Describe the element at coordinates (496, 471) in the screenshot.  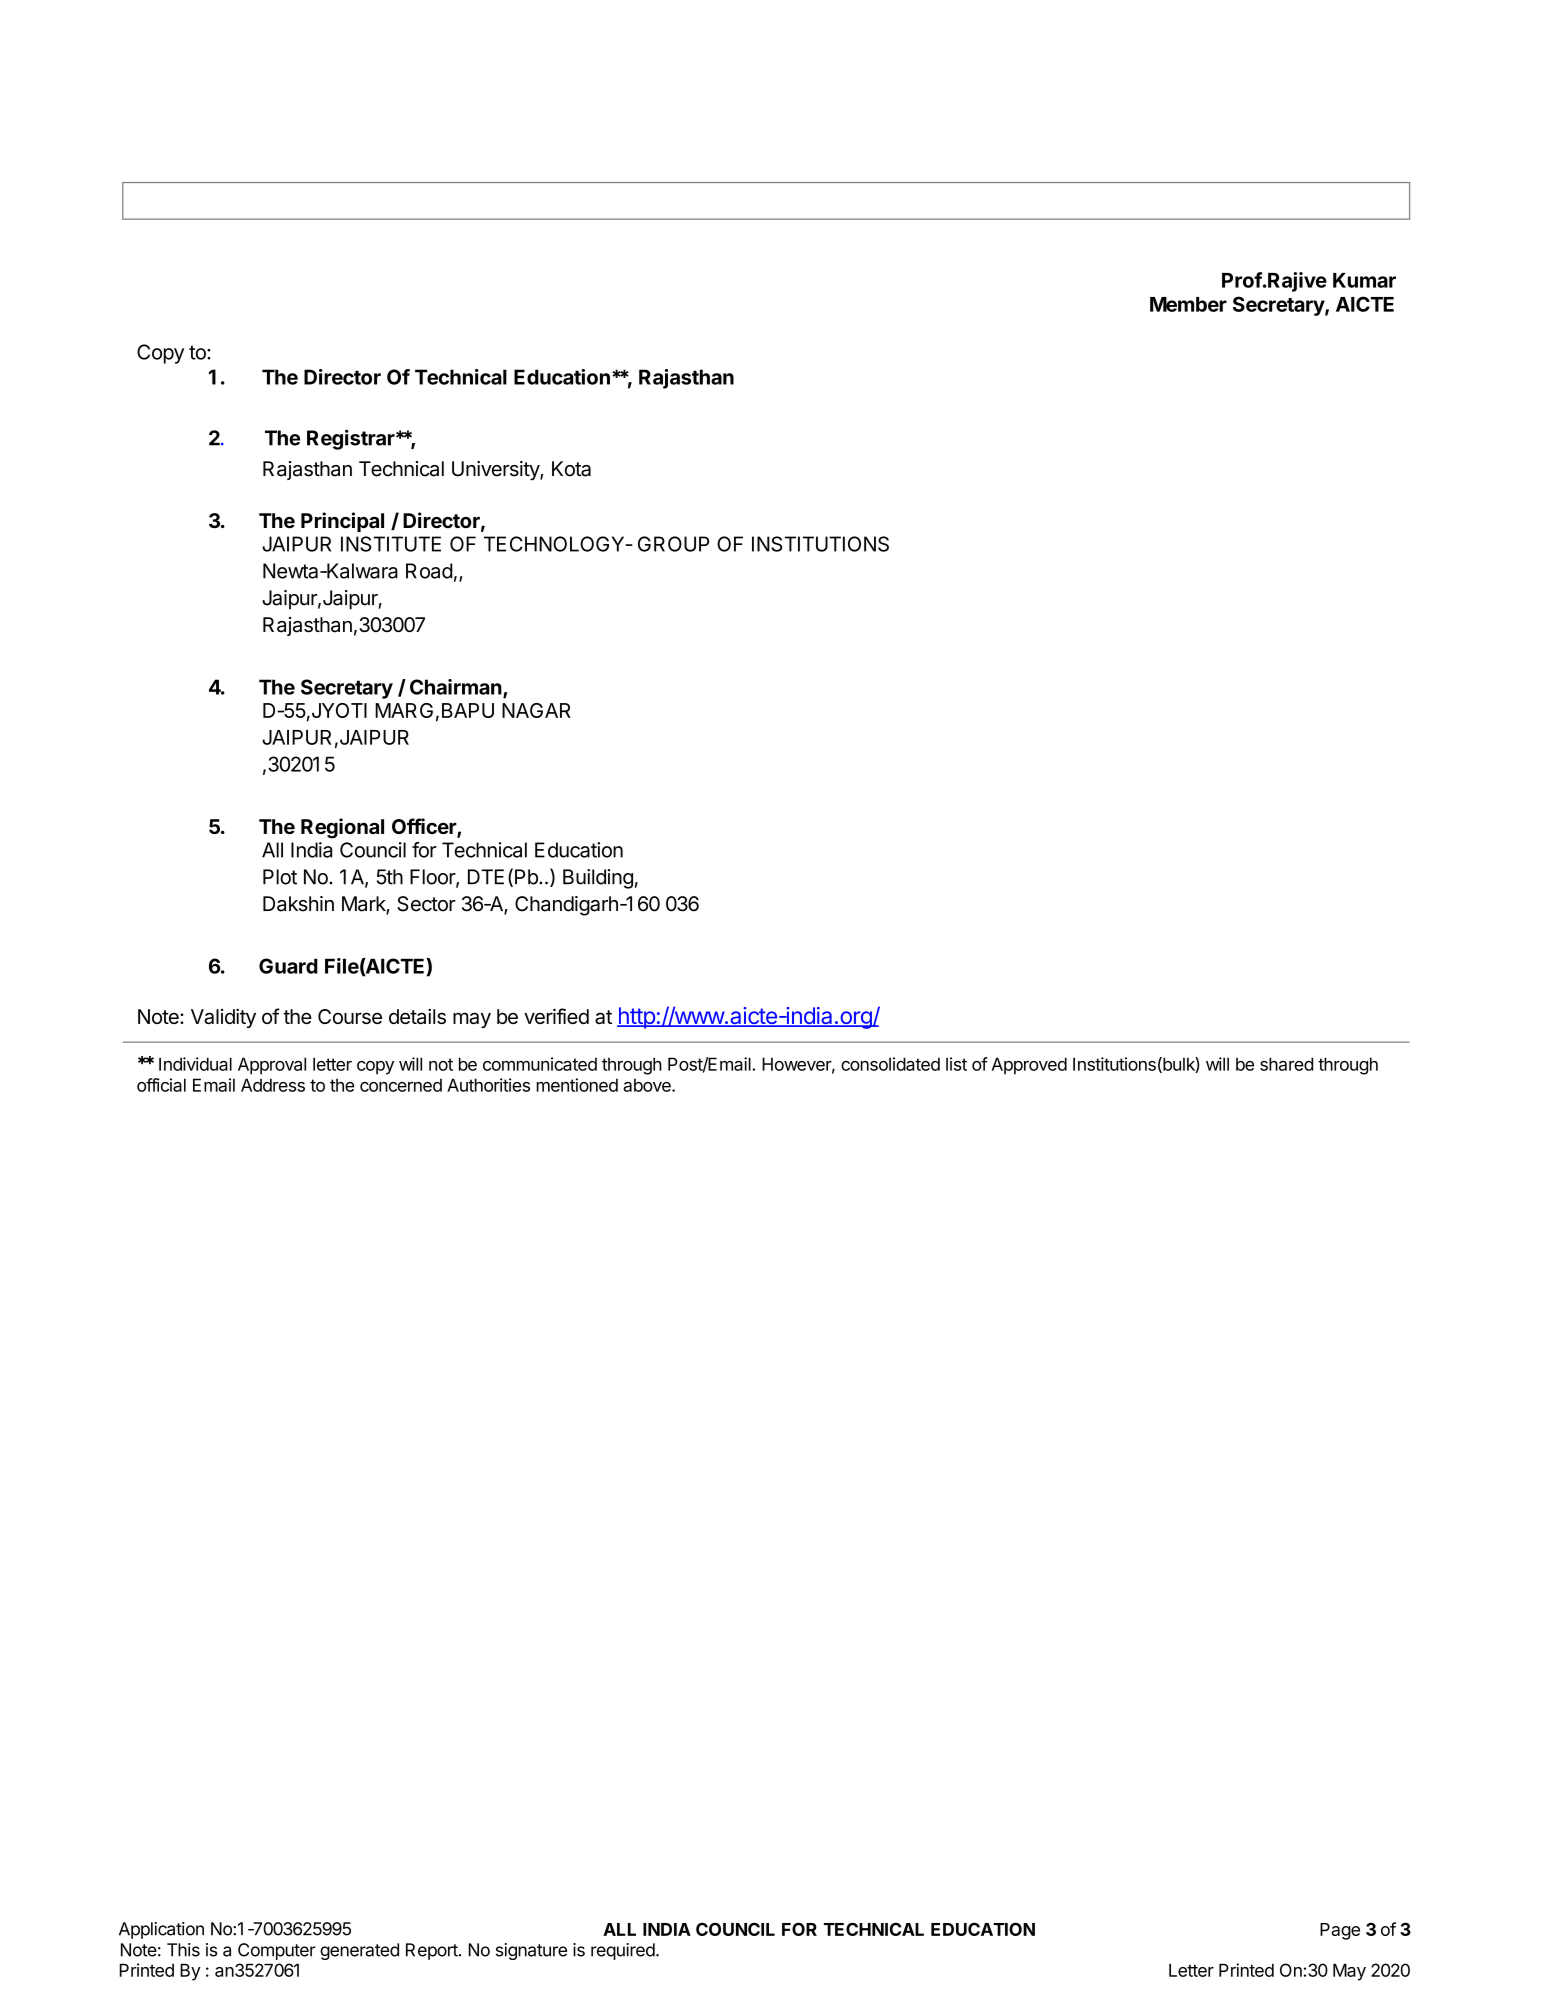
I see `University` at that location.
